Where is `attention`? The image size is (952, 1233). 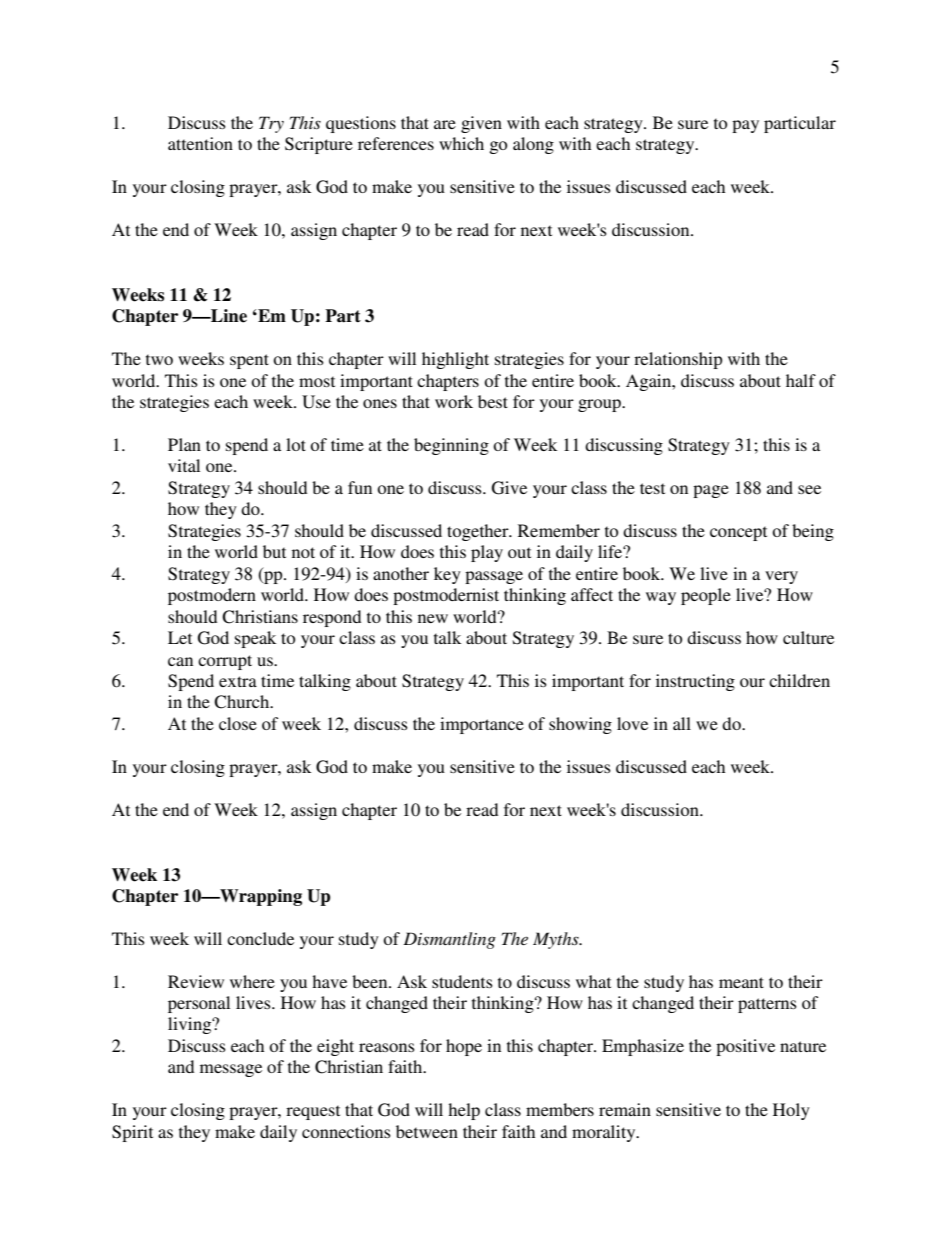 attention is located at coordinates (200, 143).
